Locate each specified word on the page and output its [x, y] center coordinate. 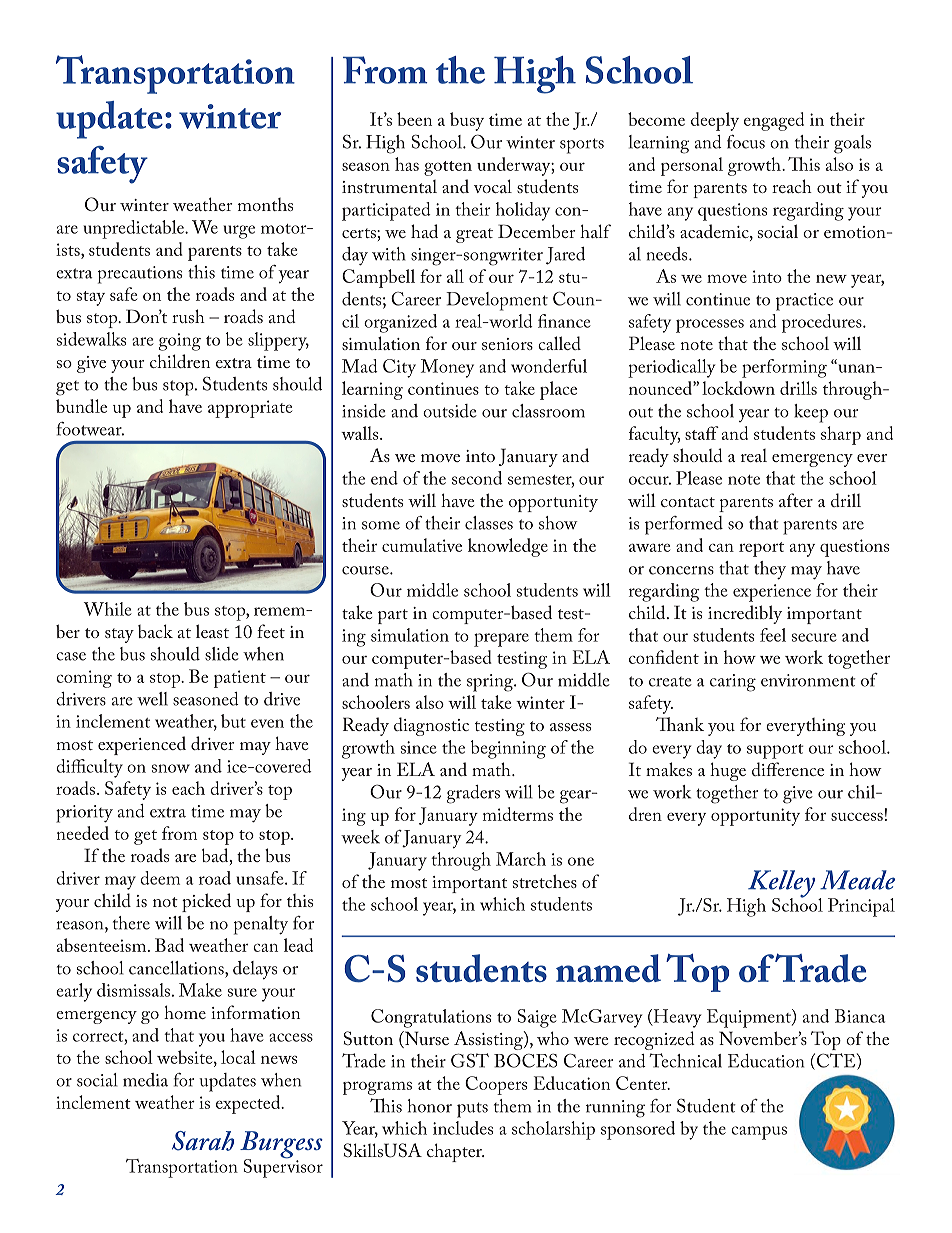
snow [171, 768]
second [477, 478]
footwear [90, 429]
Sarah [203, 1141]
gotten [448, 168]
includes [463, 1128]
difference [788, 769]
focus [746, 142]
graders [473, 794]
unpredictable [134, 229]
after [796, 500]
